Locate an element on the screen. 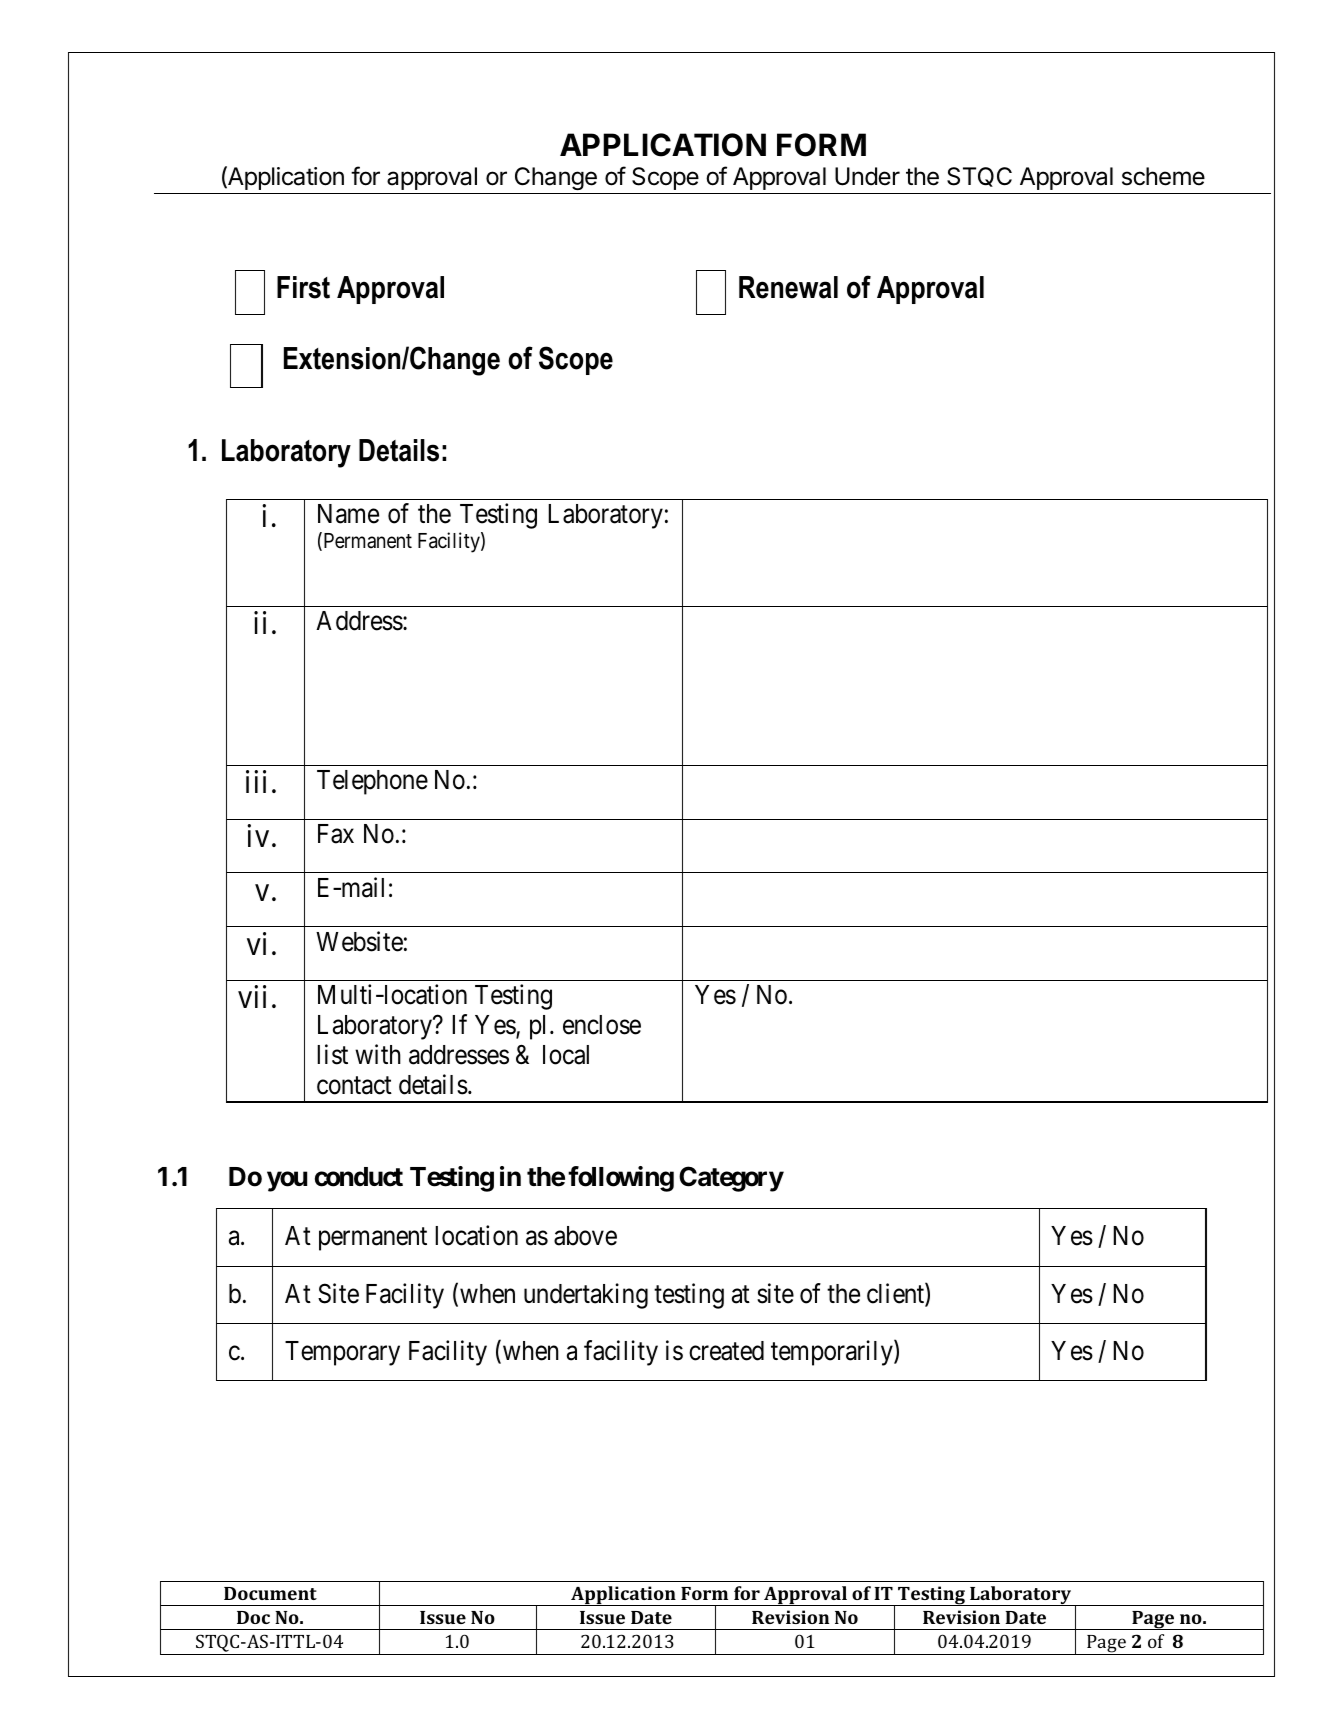 This screenshot has width=1336, height=1729. scheme is located at coordinates (1163, 176).
